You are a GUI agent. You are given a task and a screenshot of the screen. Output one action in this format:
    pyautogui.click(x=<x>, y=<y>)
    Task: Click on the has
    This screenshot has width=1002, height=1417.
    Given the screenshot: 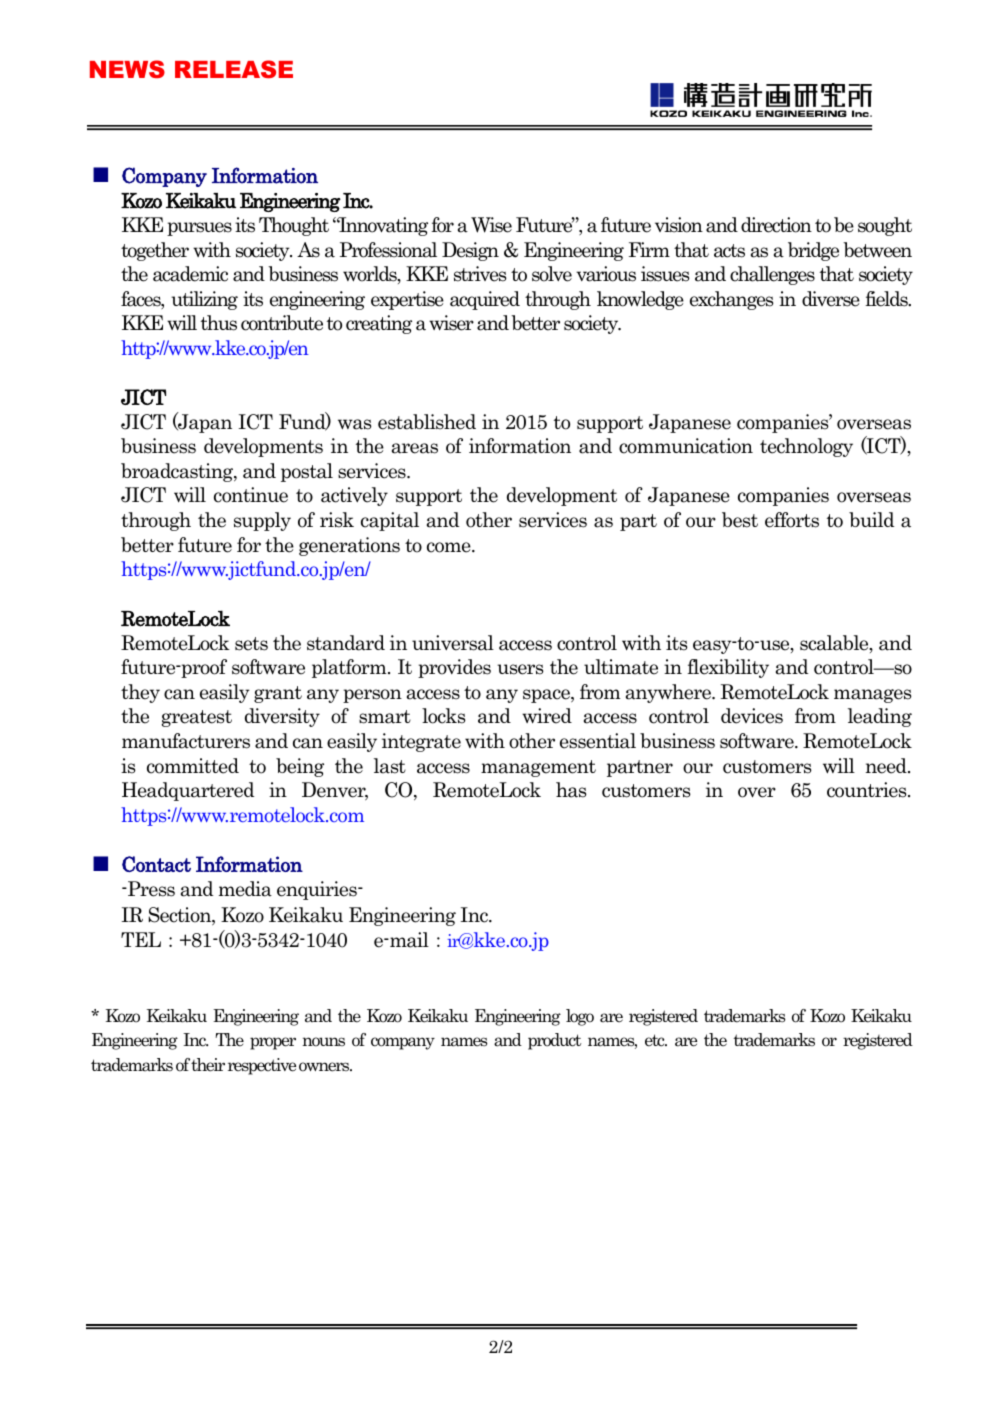 What is the action you would take?
    pyautogui.click(x=571, y=790)
